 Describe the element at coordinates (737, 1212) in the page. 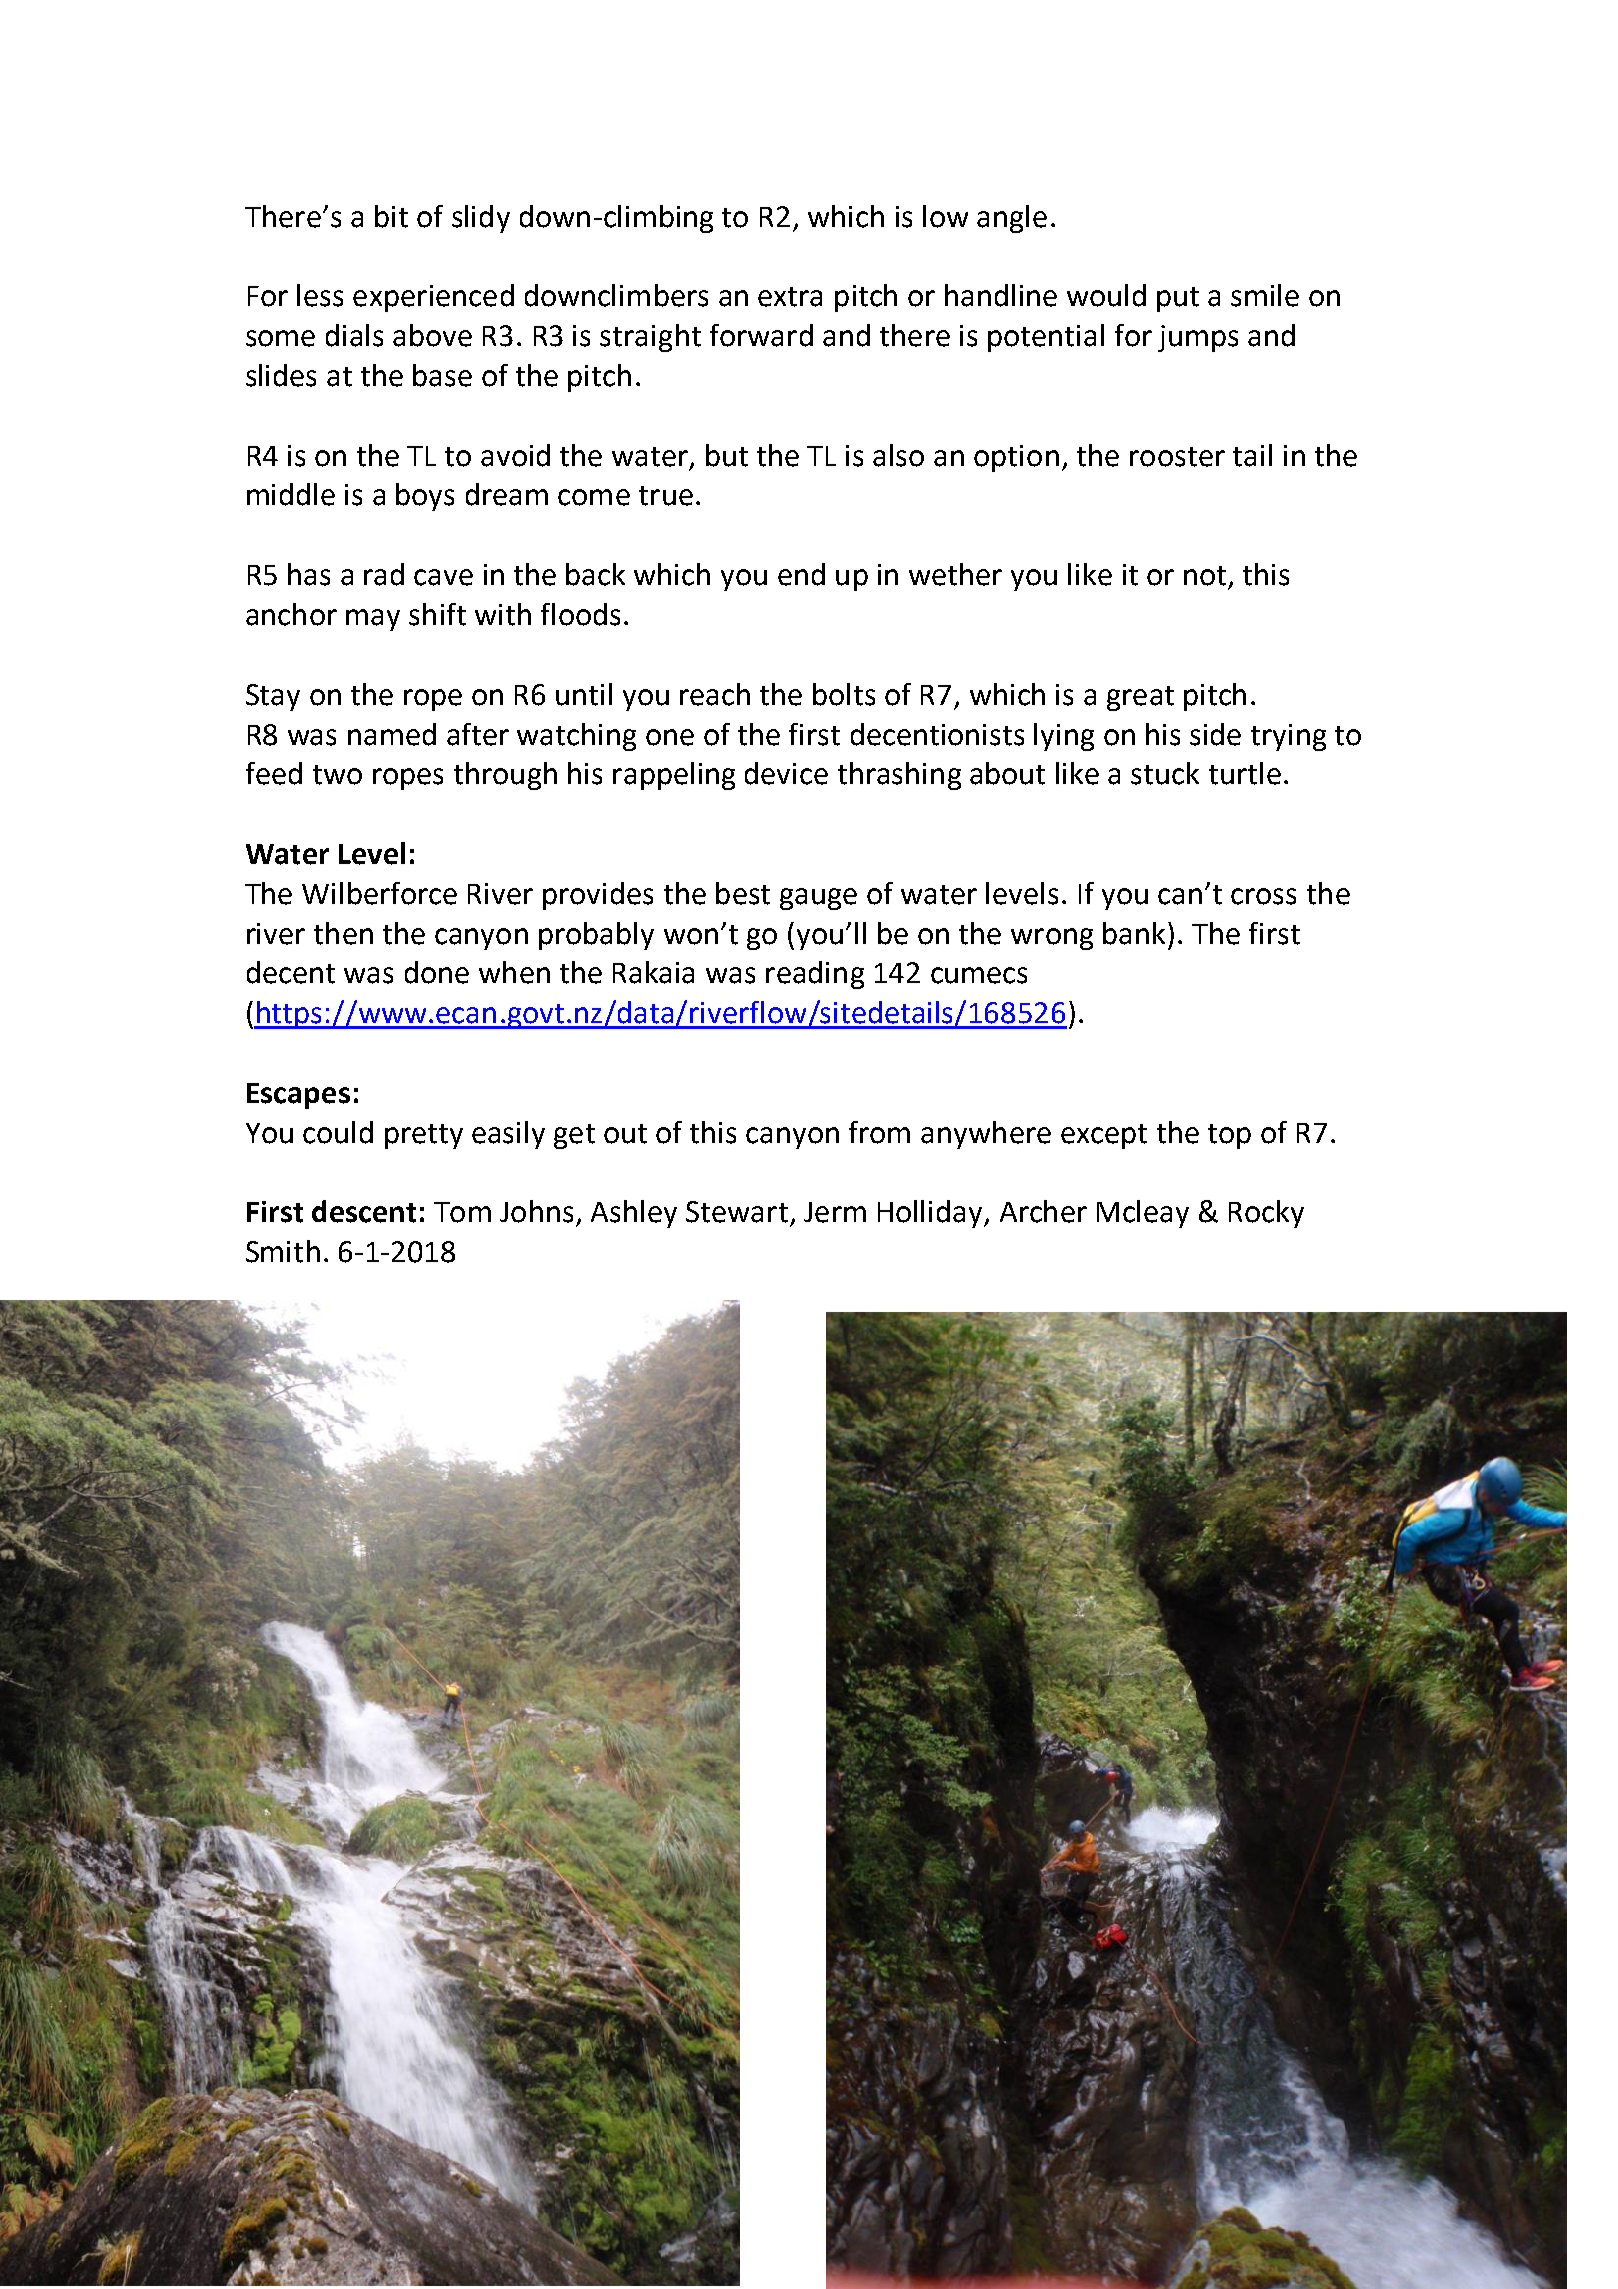

I see `Stewart` at that location.
